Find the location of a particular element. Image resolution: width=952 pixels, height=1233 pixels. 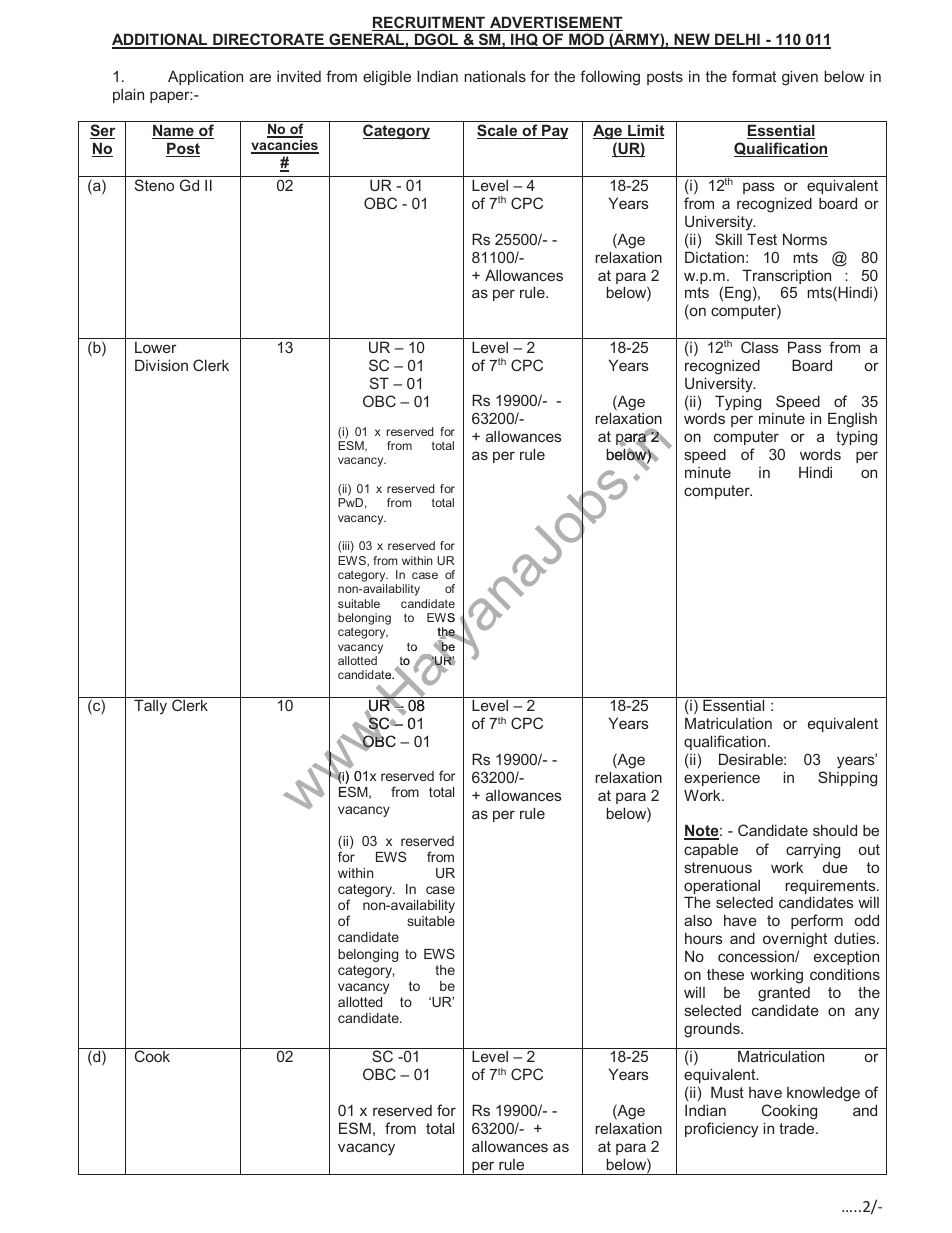

nationals is located at coordinates (495, 76).
